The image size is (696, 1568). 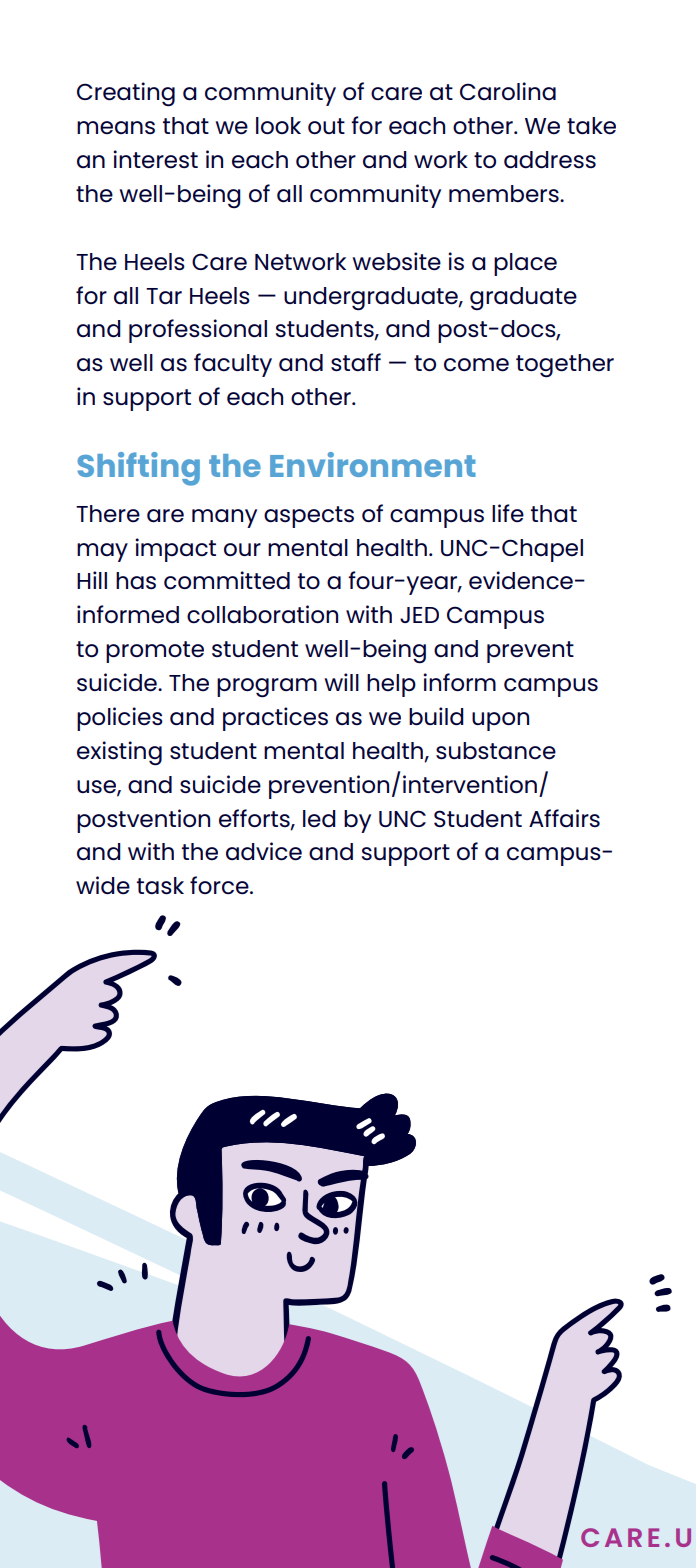 What do you see at coordinates (319, 819) in the document?
I see `led` at bounding box center [319, 819].
